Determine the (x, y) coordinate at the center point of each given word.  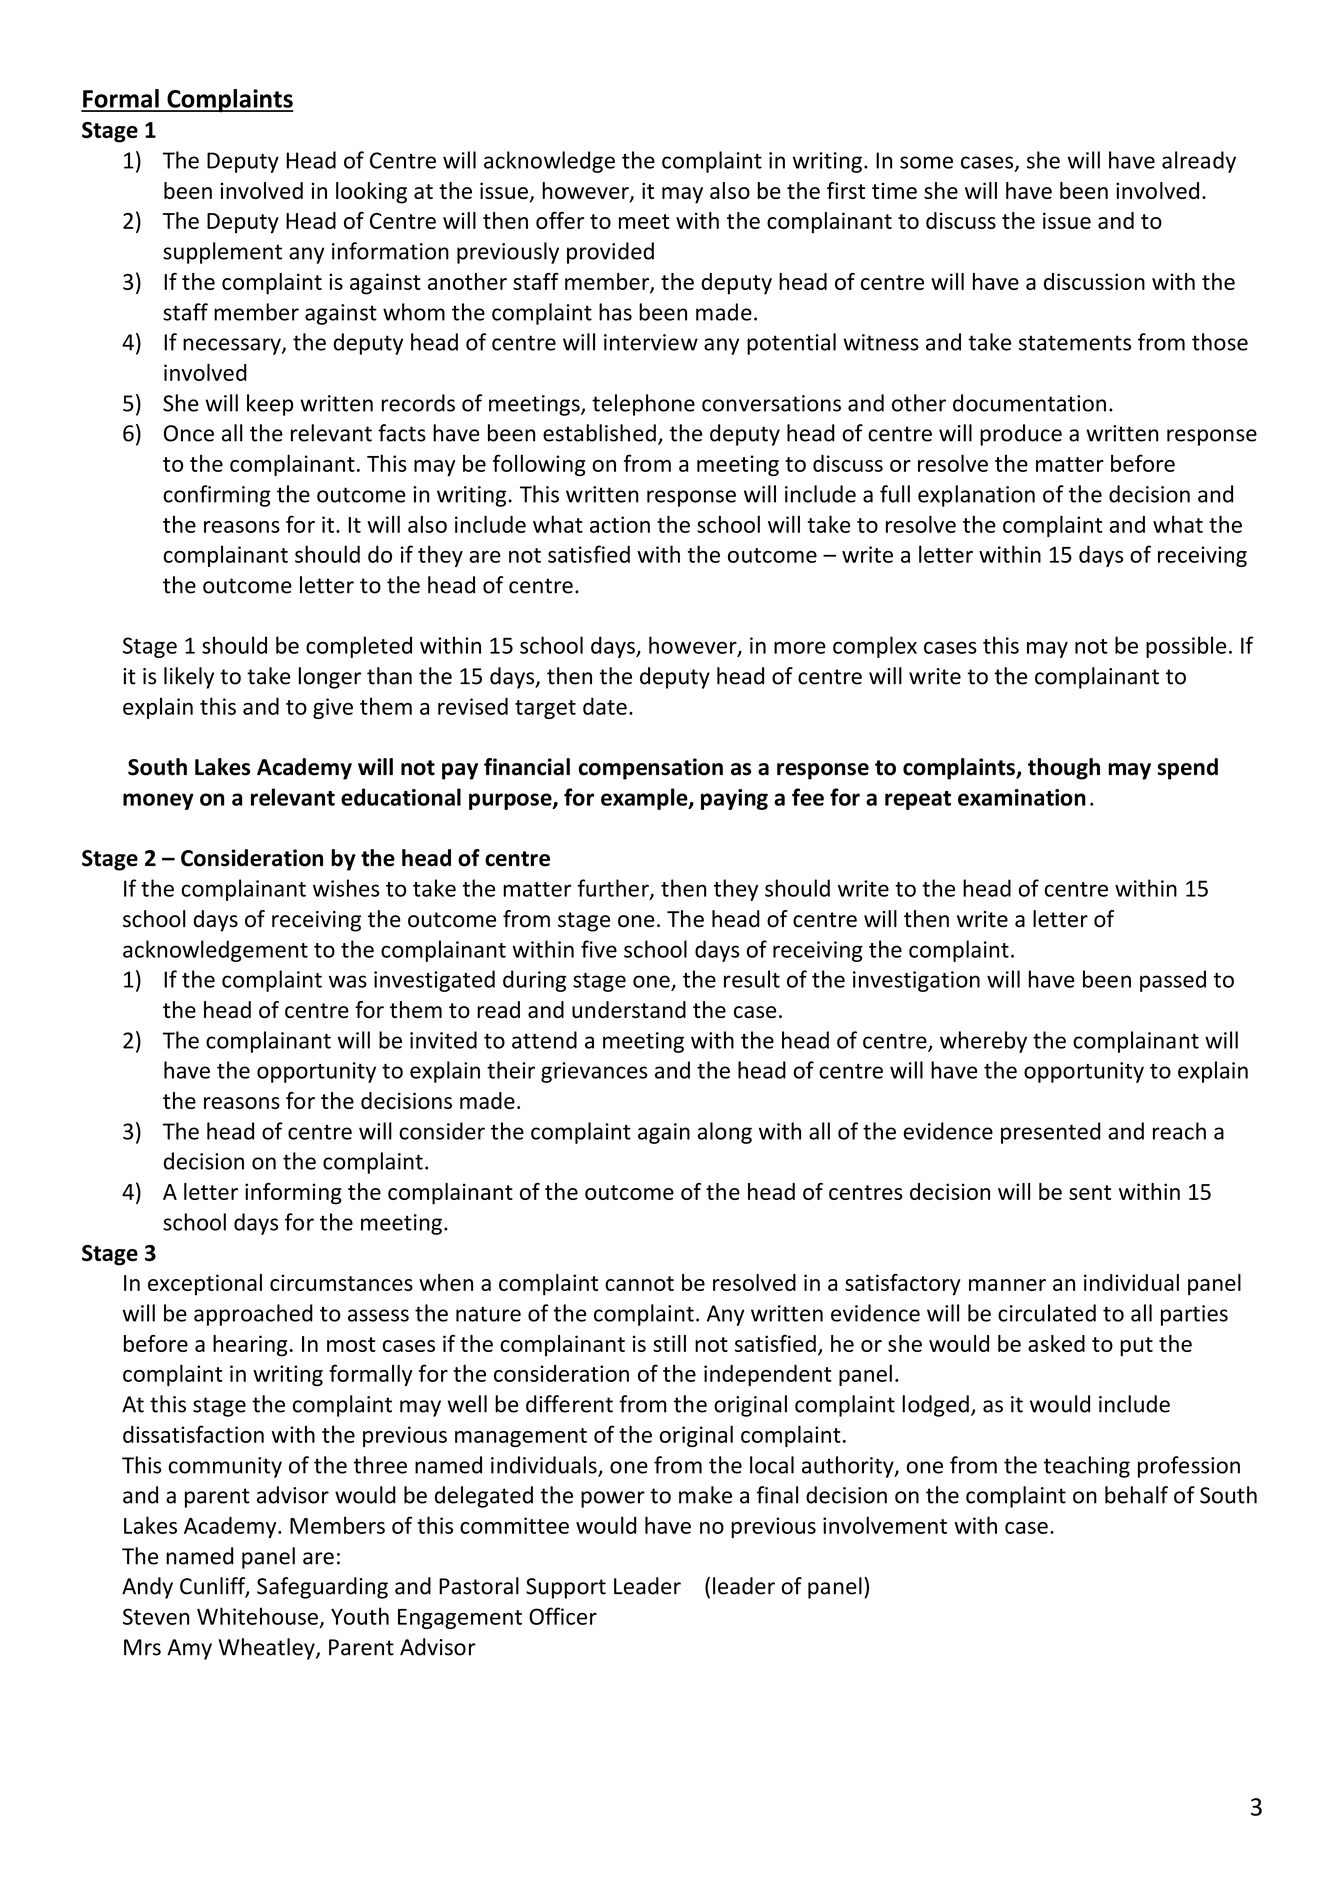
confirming (217, 496)
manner (1007, 1285)
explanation (976, 496)
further (614, 889)
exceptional (205, 1285)
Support (566, 1588)
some (926, 162)
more (800, 647)
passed (1173, 981)
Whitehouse (257, 1616)
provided (610, 253)
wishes (346, 888)
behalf (1136, 1495)
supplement (222, 253)
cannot (639, 1283)
